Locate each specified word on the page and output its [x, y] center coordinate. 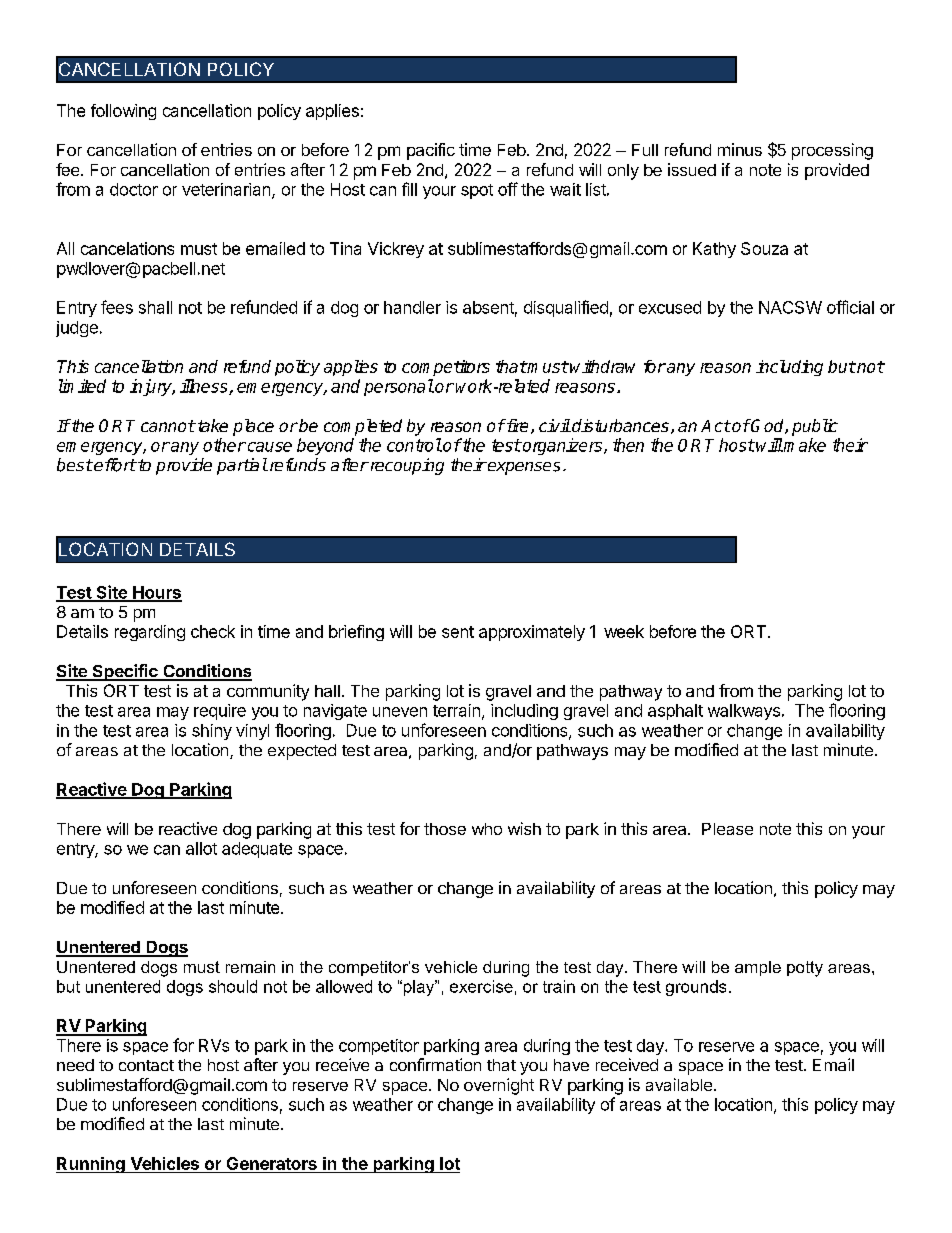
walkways [744, 712]
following [123, 112]
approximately [532, 633]
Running [91, 1165]
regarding [150, 633]
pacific [431, 151]
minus [740, 149]
